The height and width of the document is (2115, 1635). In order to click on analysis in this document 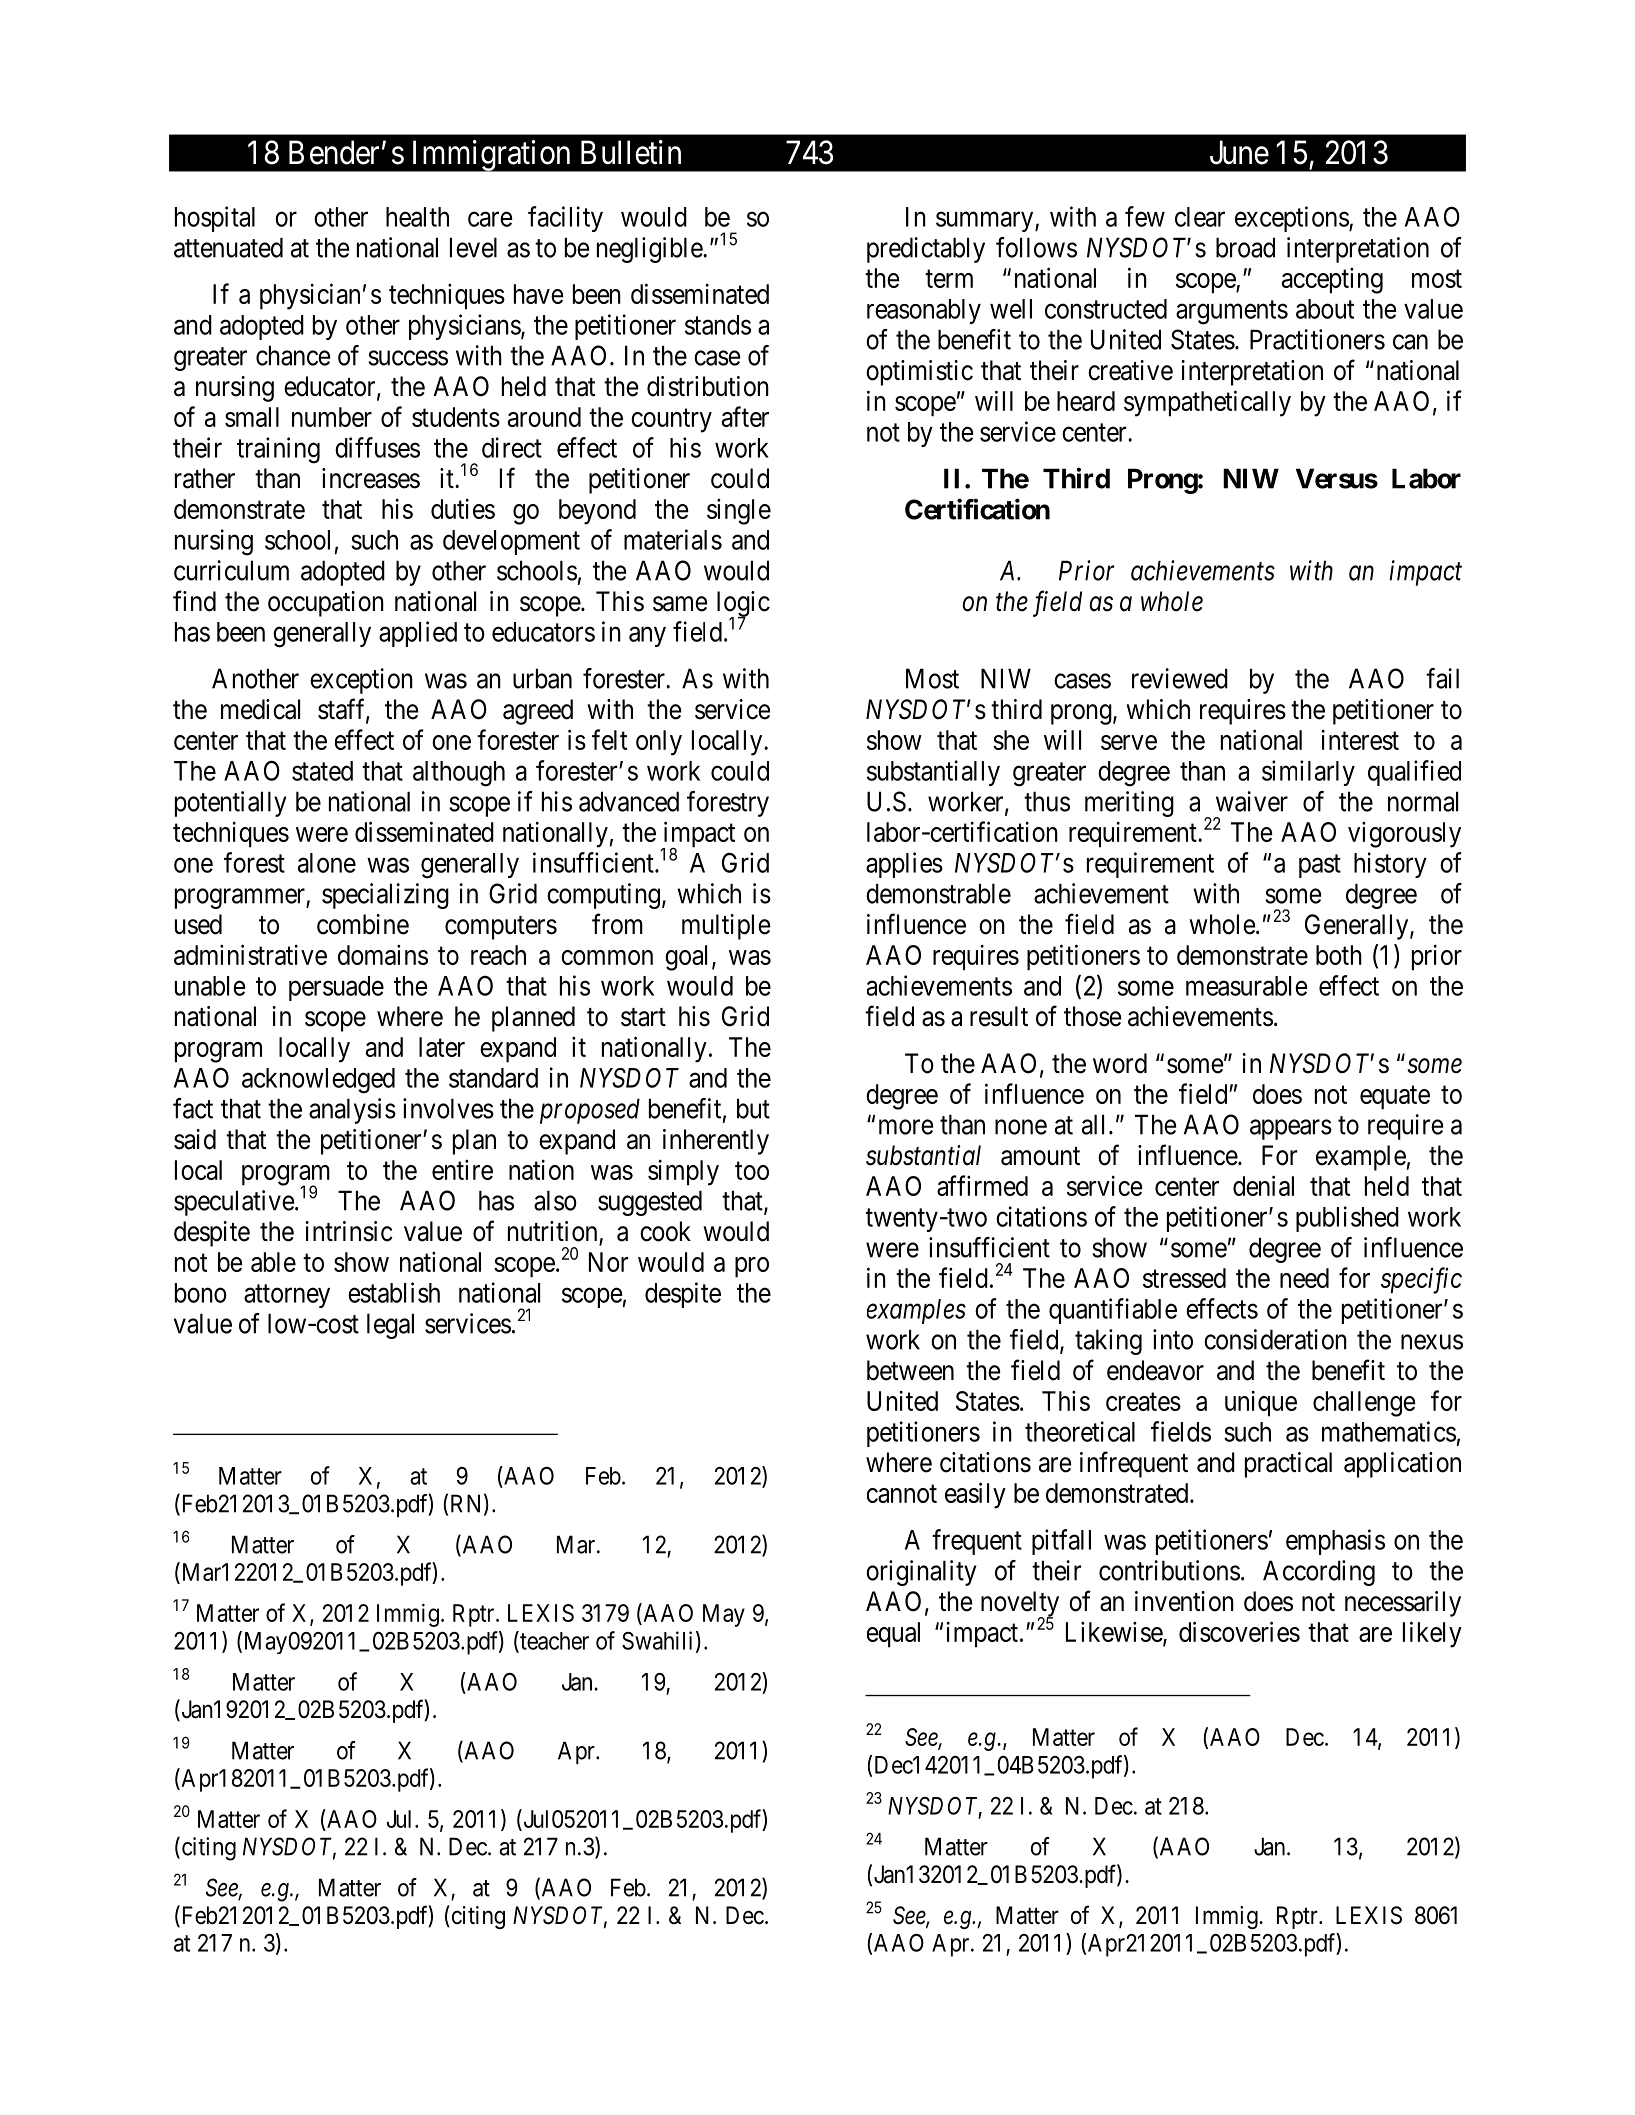, I will do `click(352, 1111)`.
